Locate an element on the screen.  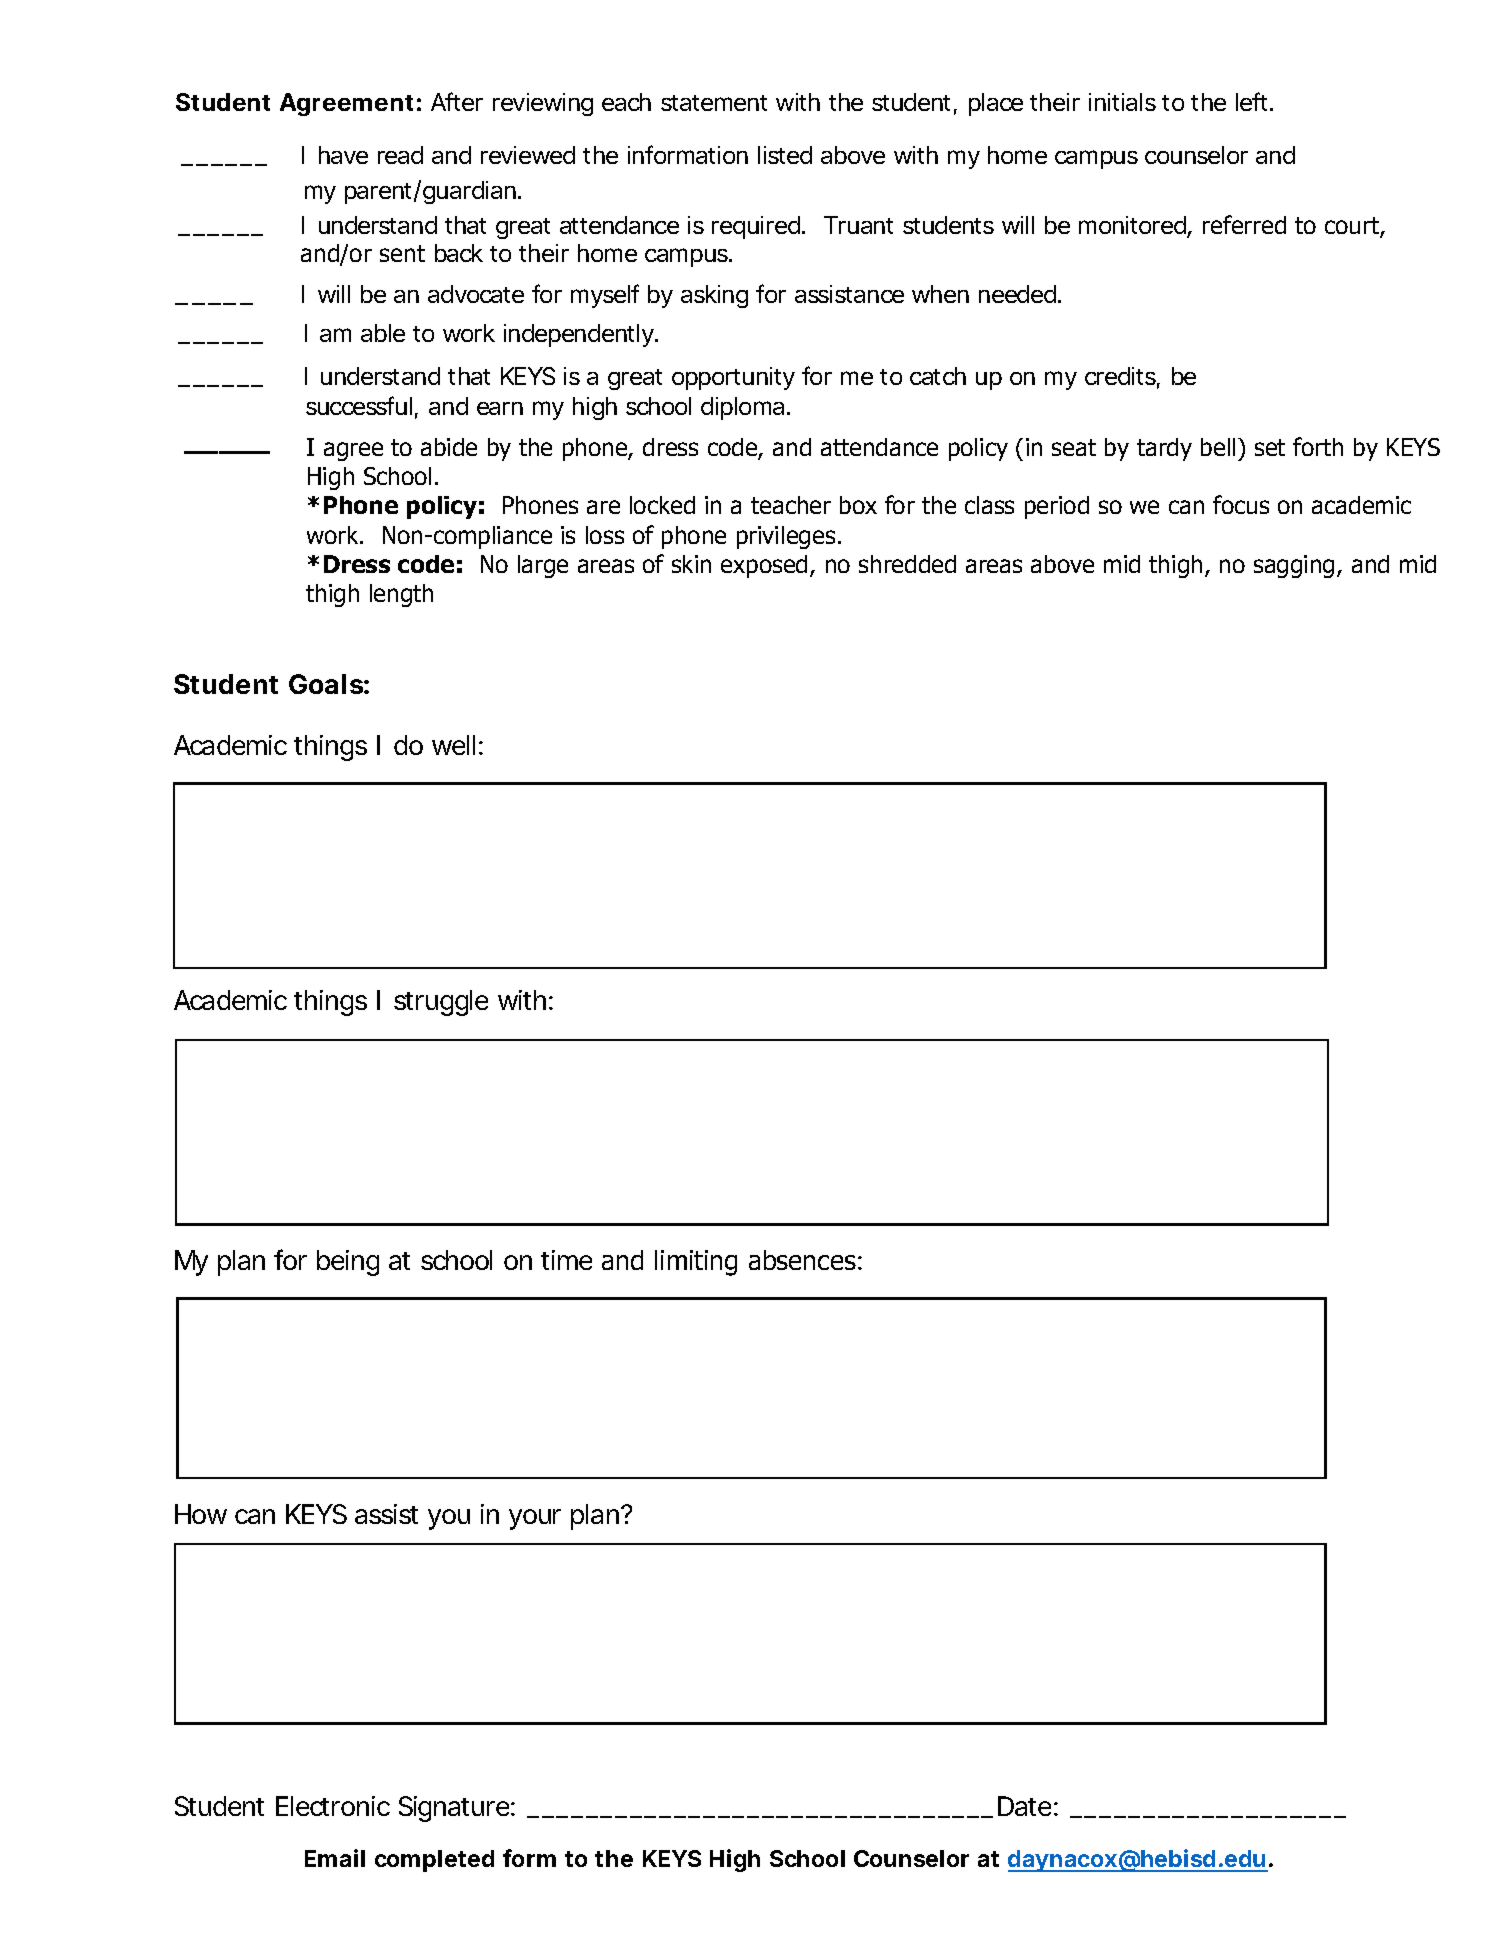
Signature is located at coordinates (455, 1809).
